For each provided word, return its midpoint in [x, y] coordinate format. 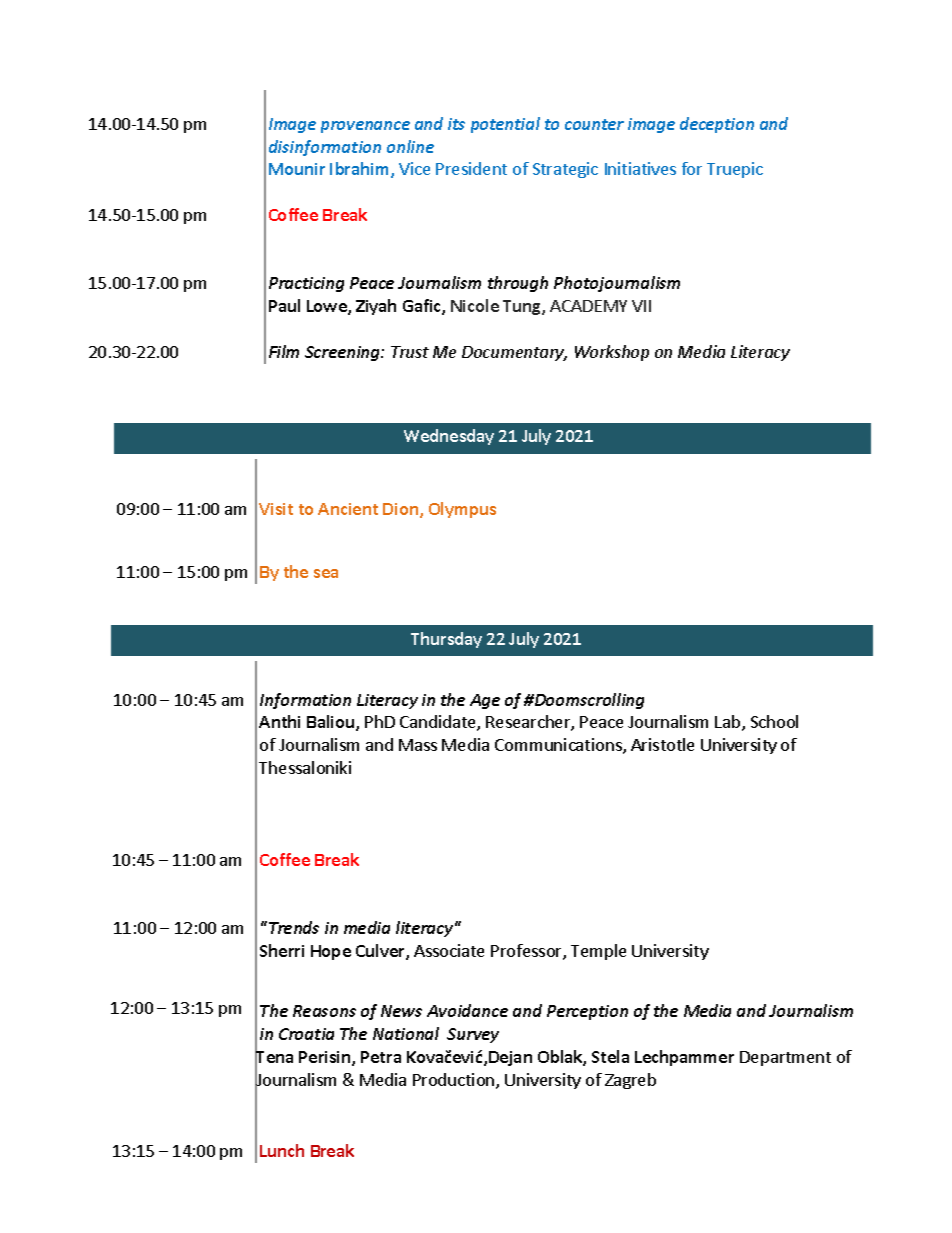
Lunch [282, 1150]
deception [717, 125]
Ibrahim [361, 170]
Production [455, 1081]
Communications [559, 746]
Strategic [565, 170]
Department [785, 1058]
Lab [729, 723]
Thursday [446, 640]
